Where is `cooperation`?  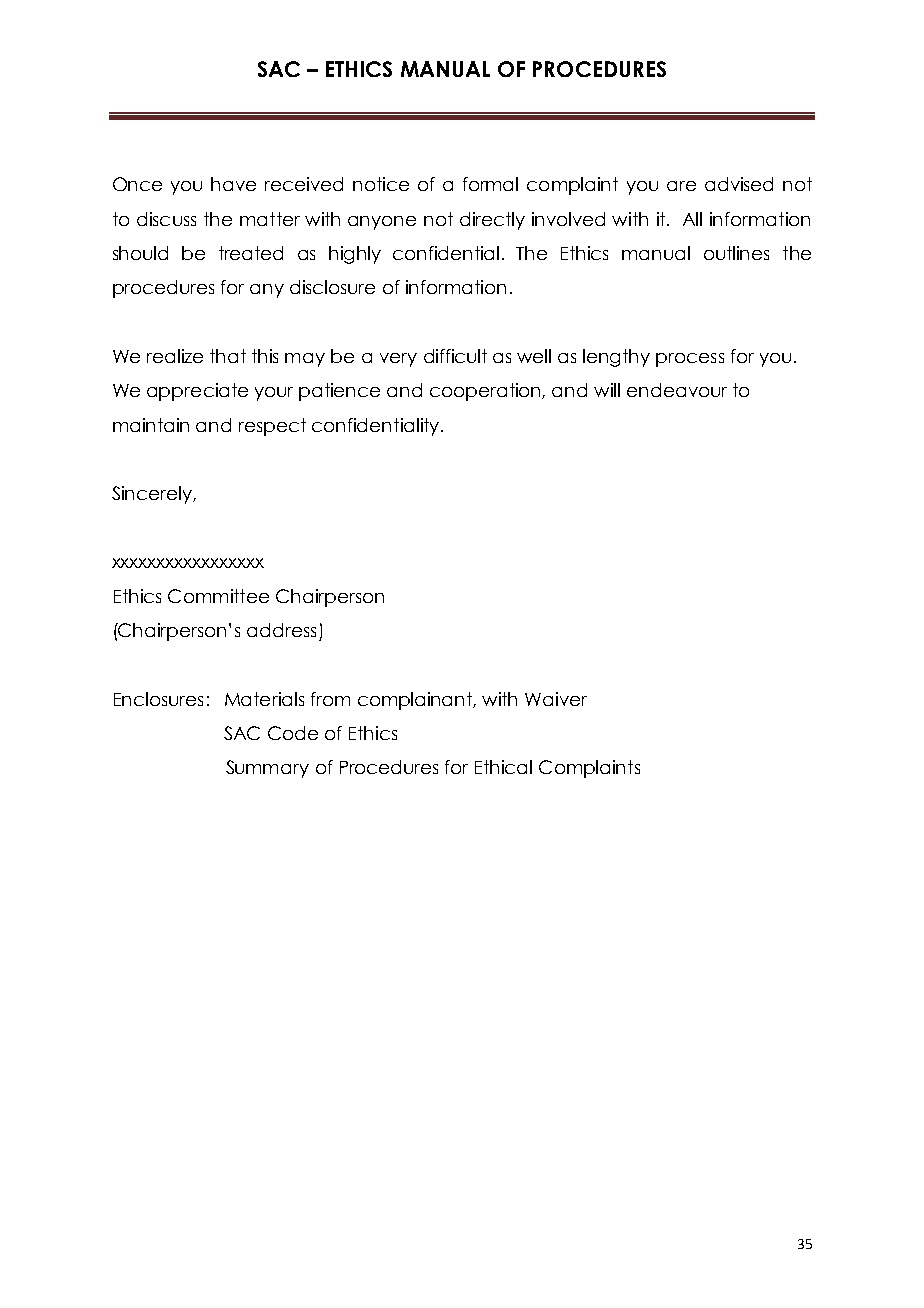
cooperation is located at coordinates (486, 392).
